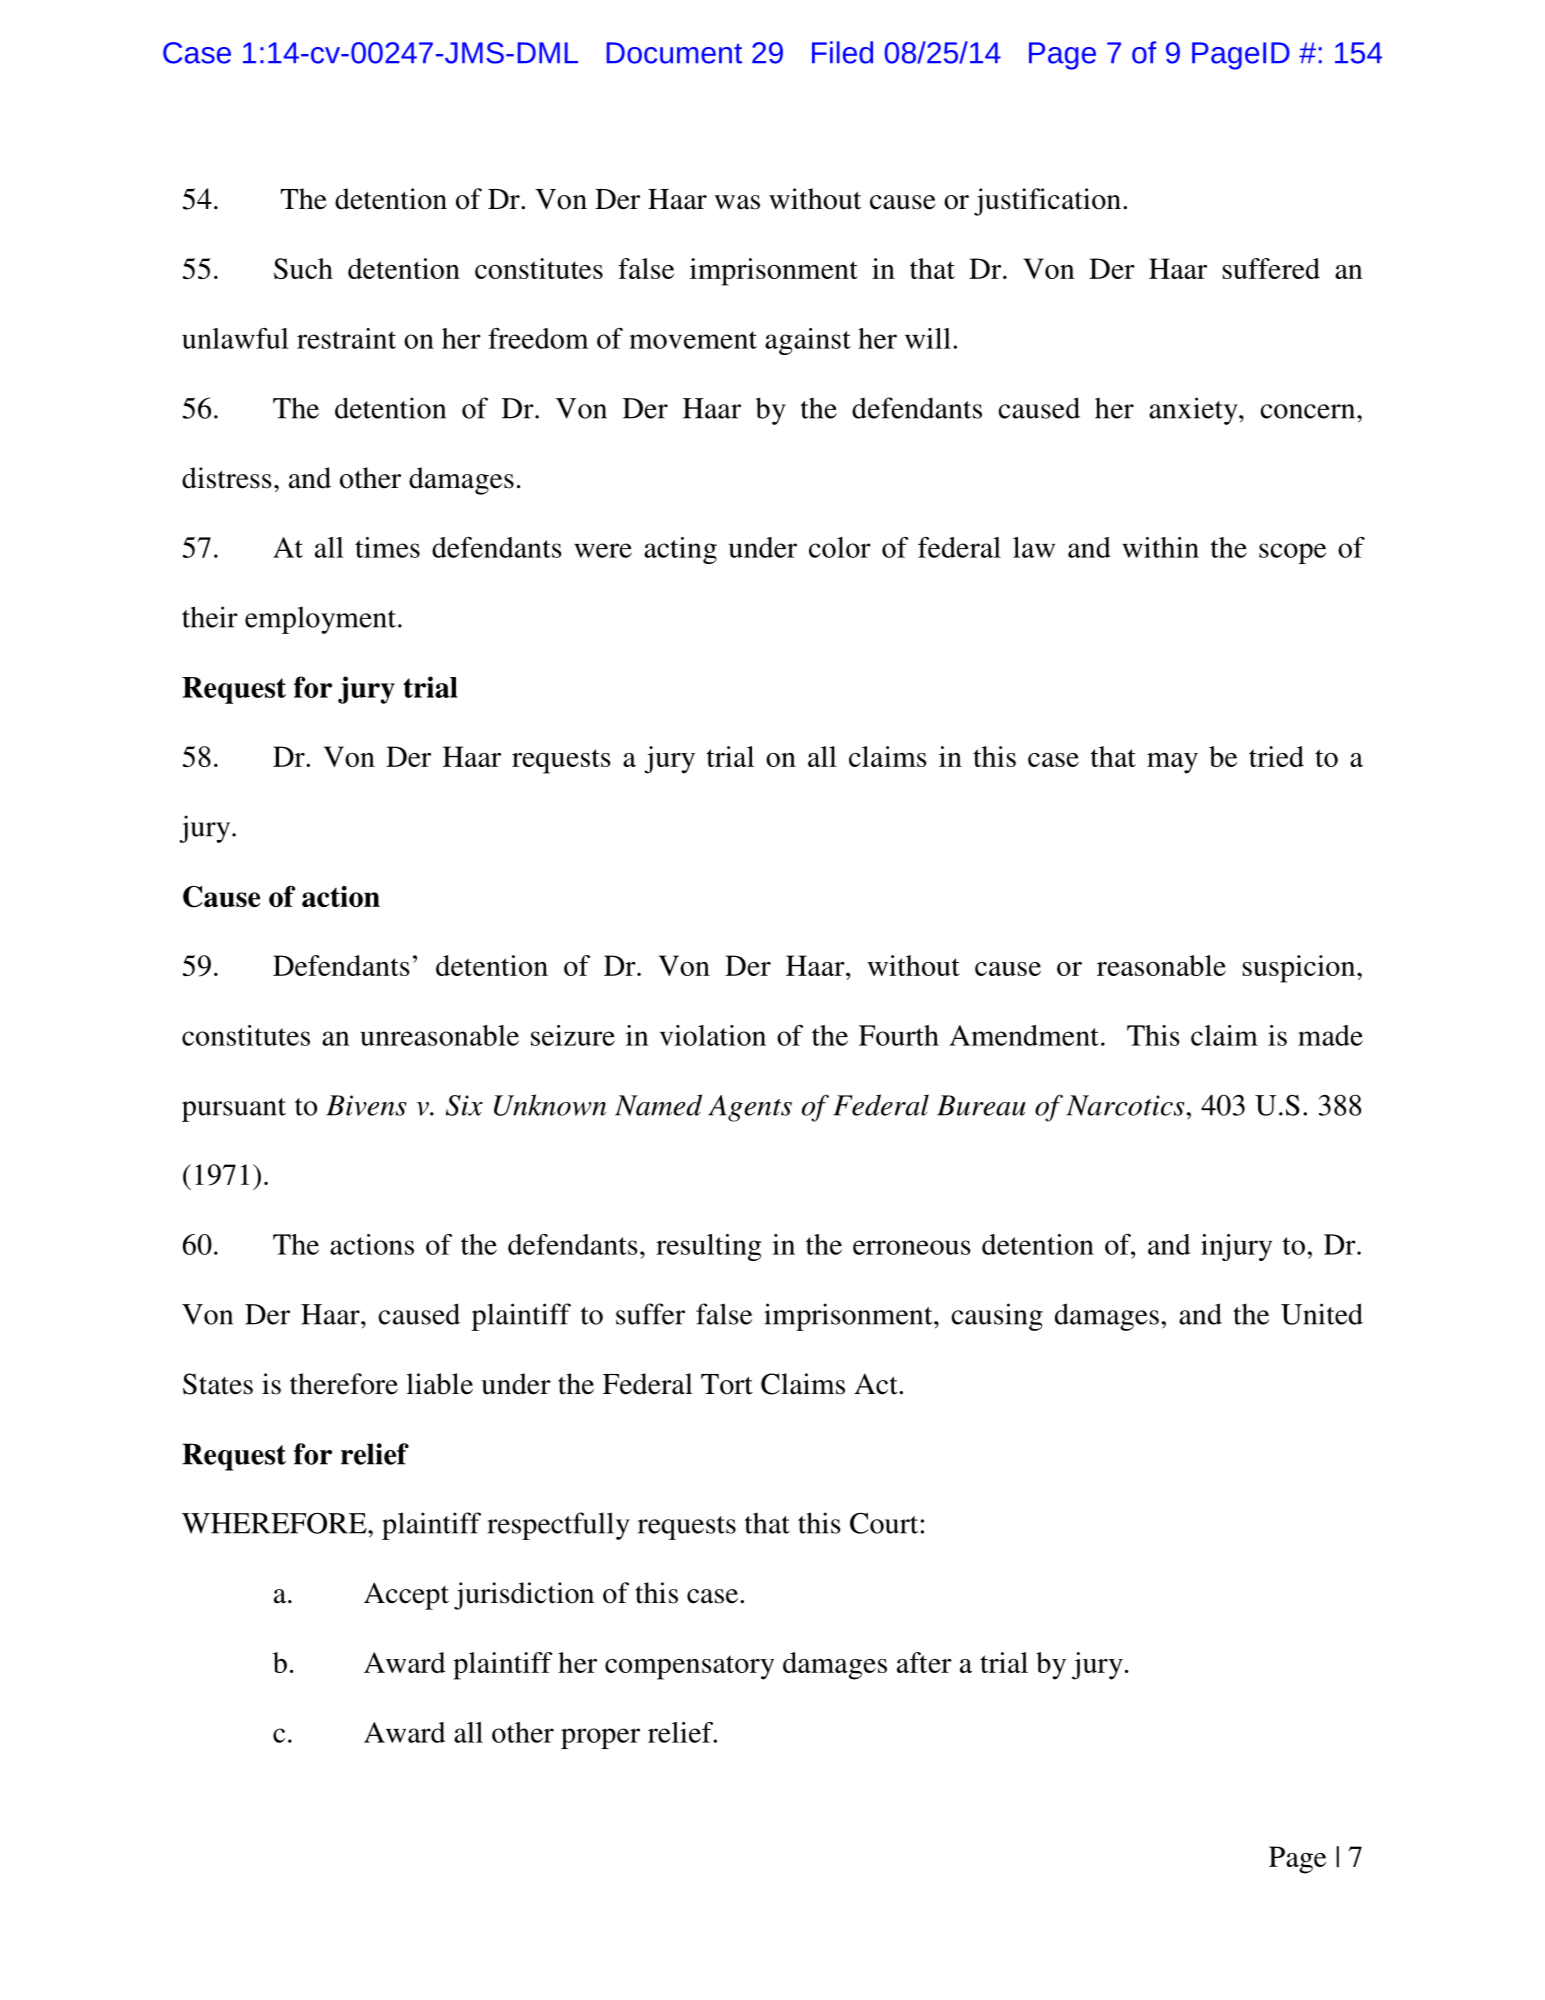 The width and height of the document is (1545, 2000). Describe the element at coordinates (750, 1108) in the document. I see `Agents` at that location.
